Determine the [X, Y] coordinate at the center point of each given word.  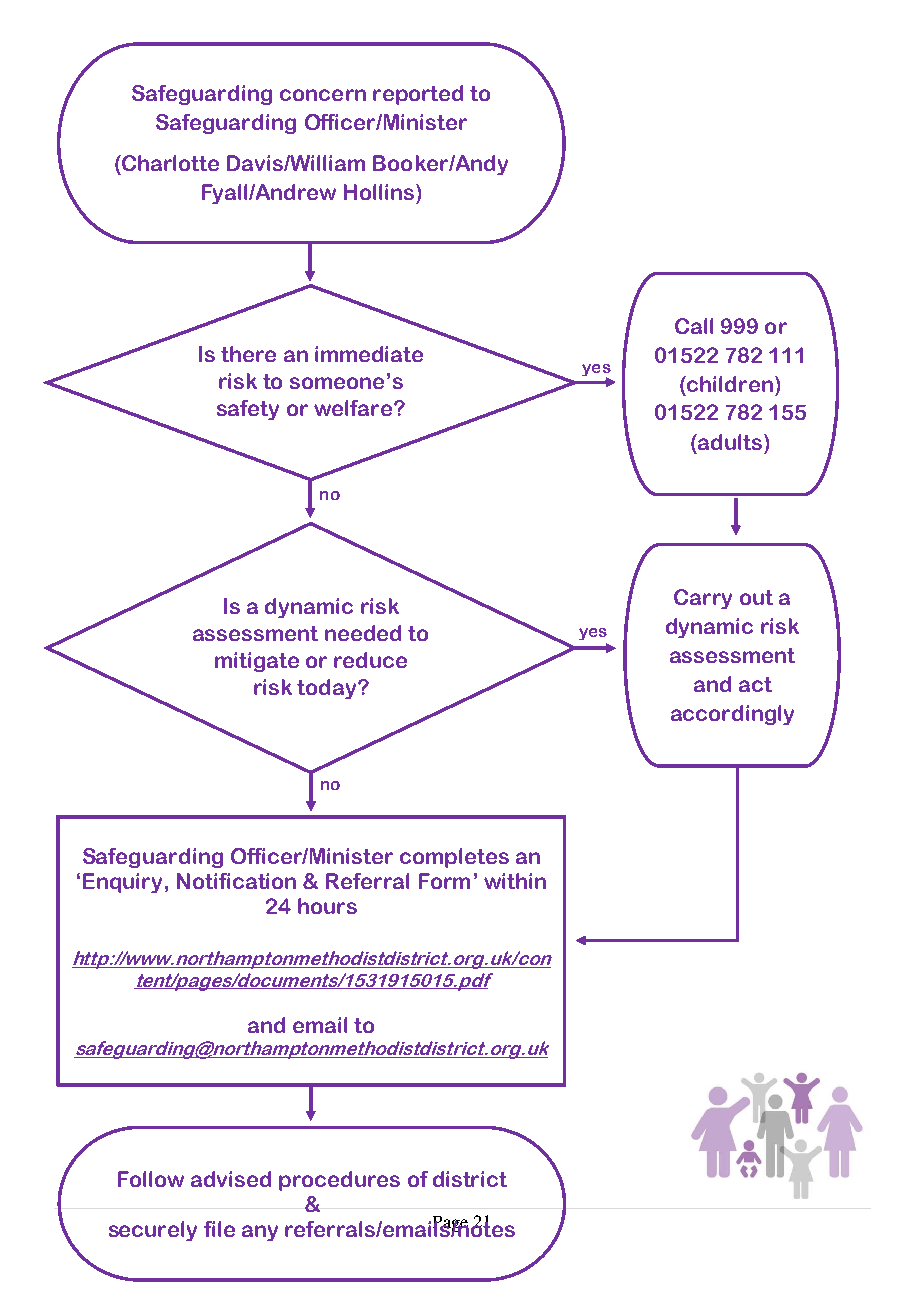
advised [231, 1179]
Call [694, 326]
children [729, 384]
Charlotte [169, 163]
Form [444, 881]
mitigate [257, 662]
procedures [339, 1181]
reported [418, 95]
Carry [703, 599]
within [515, 881]
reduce [370, 660]
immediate [369, 354]
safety [248, 410]
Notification [236, 881]
